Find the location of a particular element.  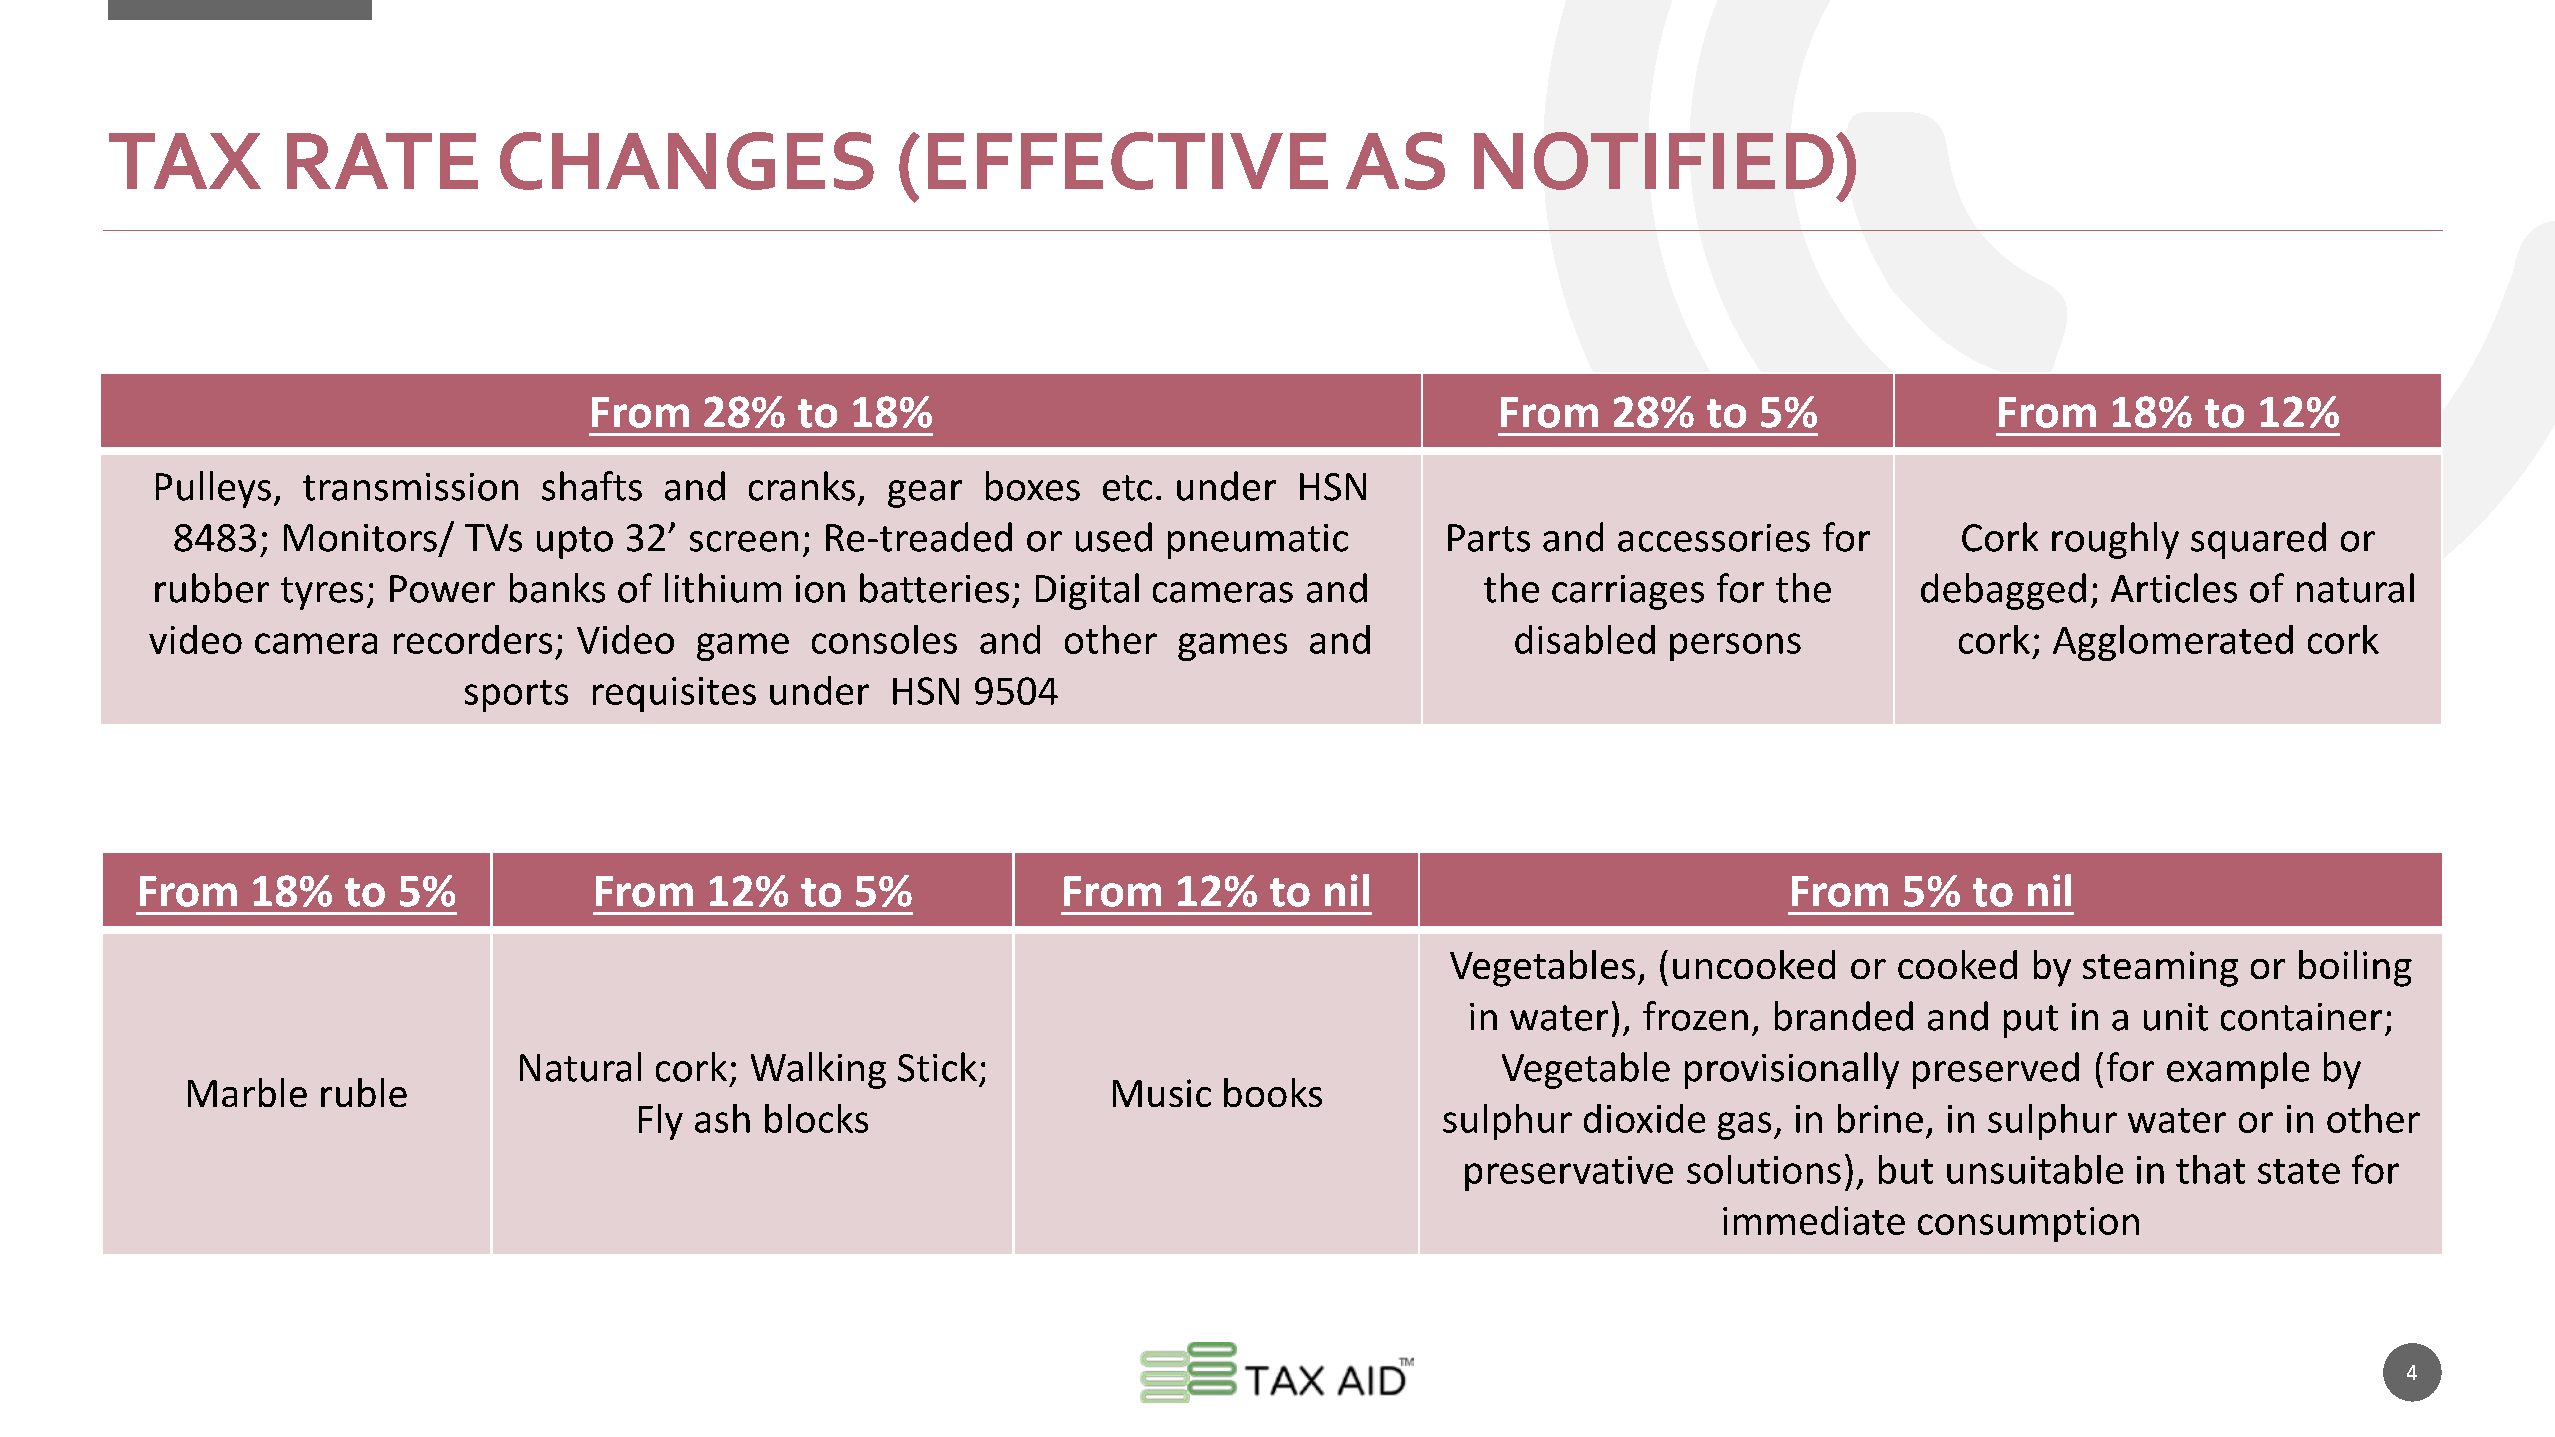

NOTIFIED is located at coordinates (1654, 161).
